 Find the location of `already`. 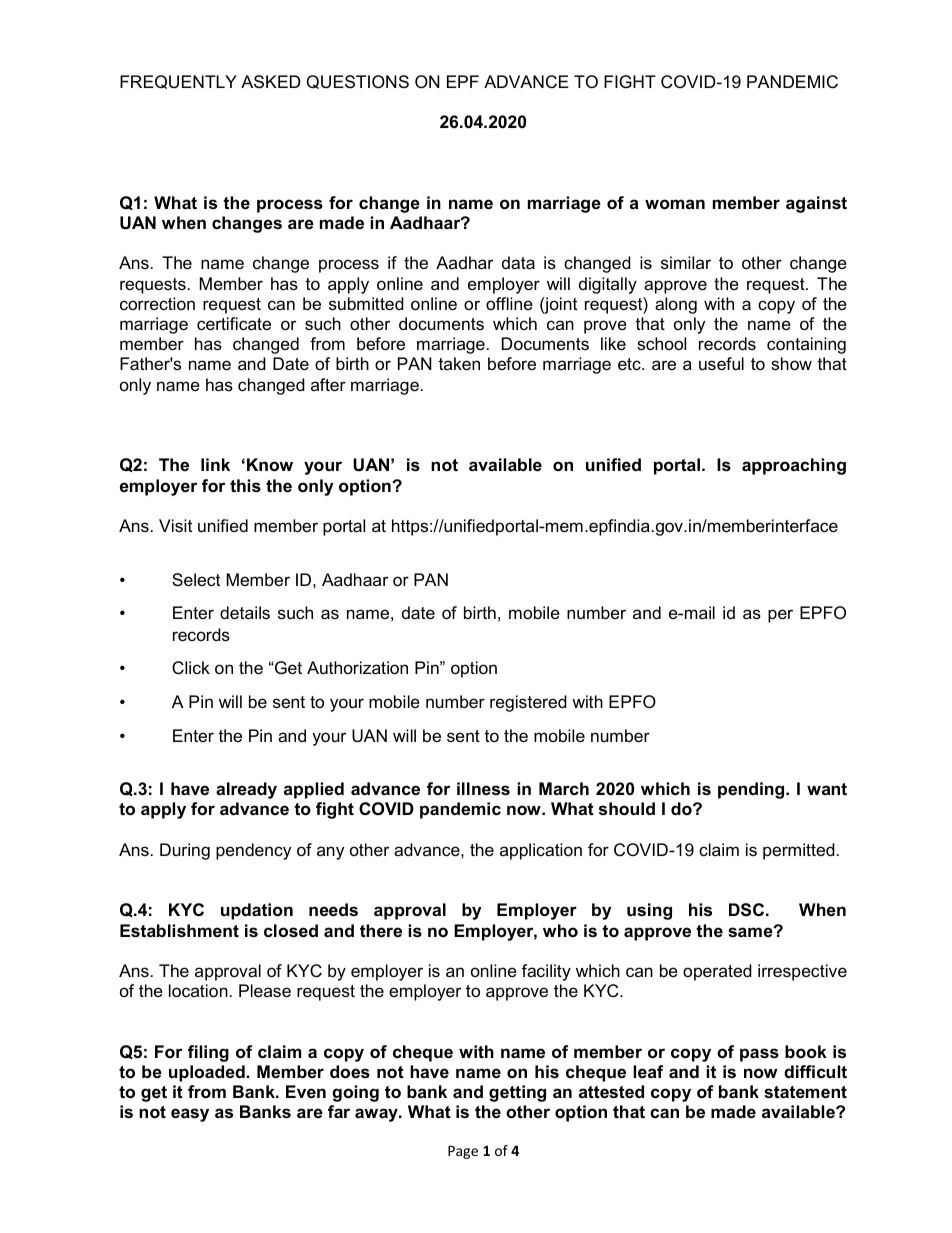

already is located at coordinates (246, 790).
